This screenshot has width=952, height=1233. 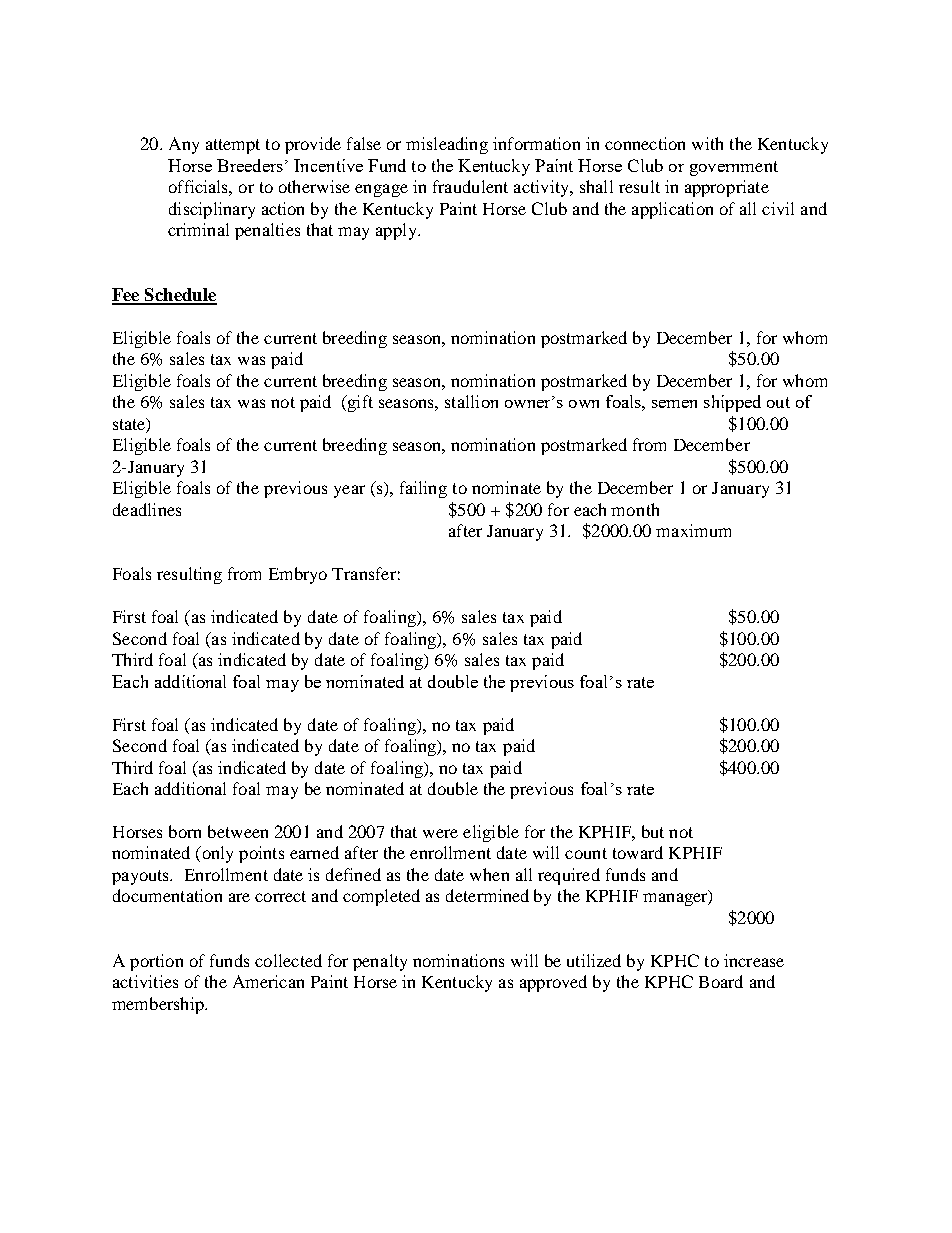 What do you see at coordinates (693, 530) in the screenshot?
I see `maximum` at bounding box center [693, 530].
